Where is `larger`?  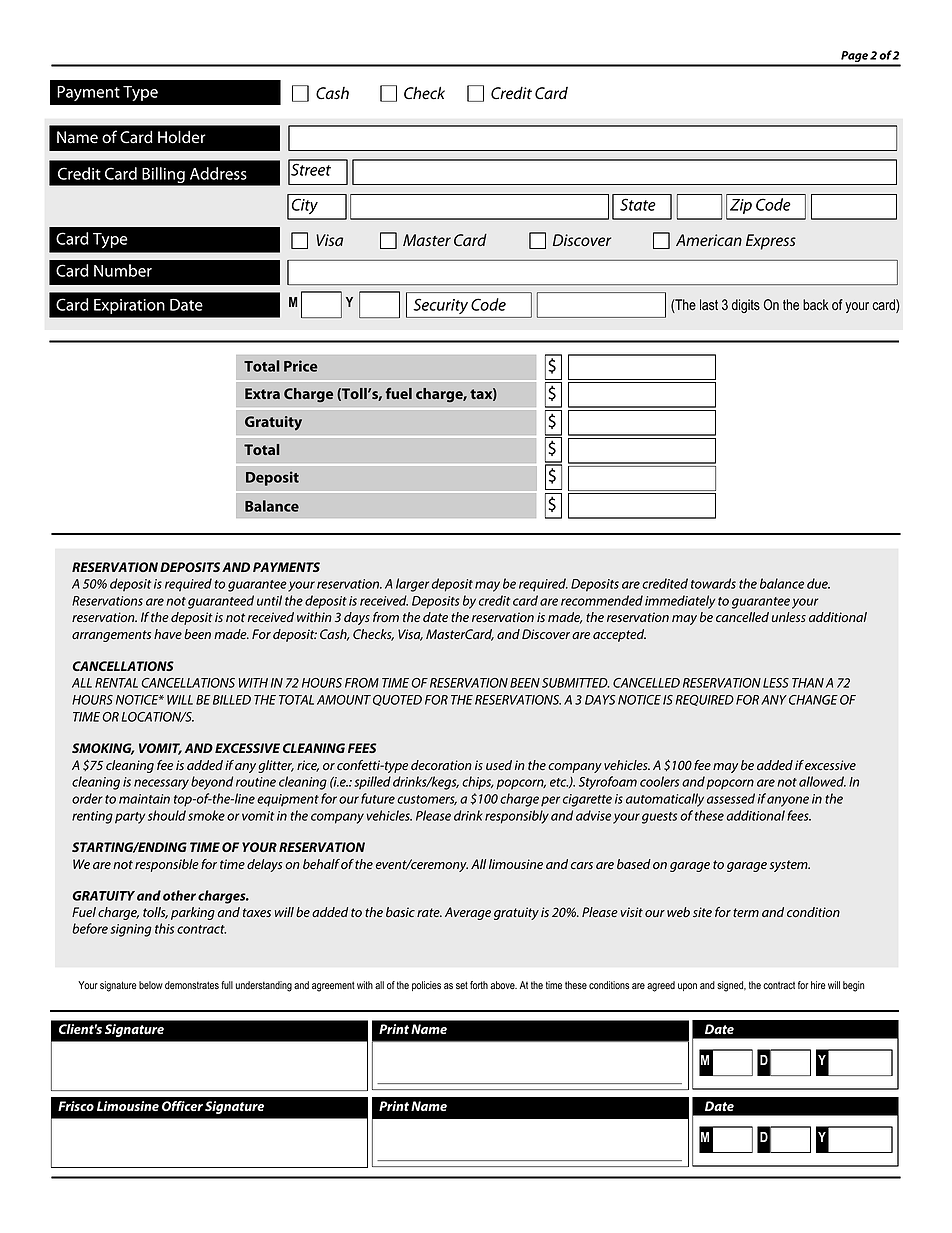
larger is located at coordinates (412, 585).
